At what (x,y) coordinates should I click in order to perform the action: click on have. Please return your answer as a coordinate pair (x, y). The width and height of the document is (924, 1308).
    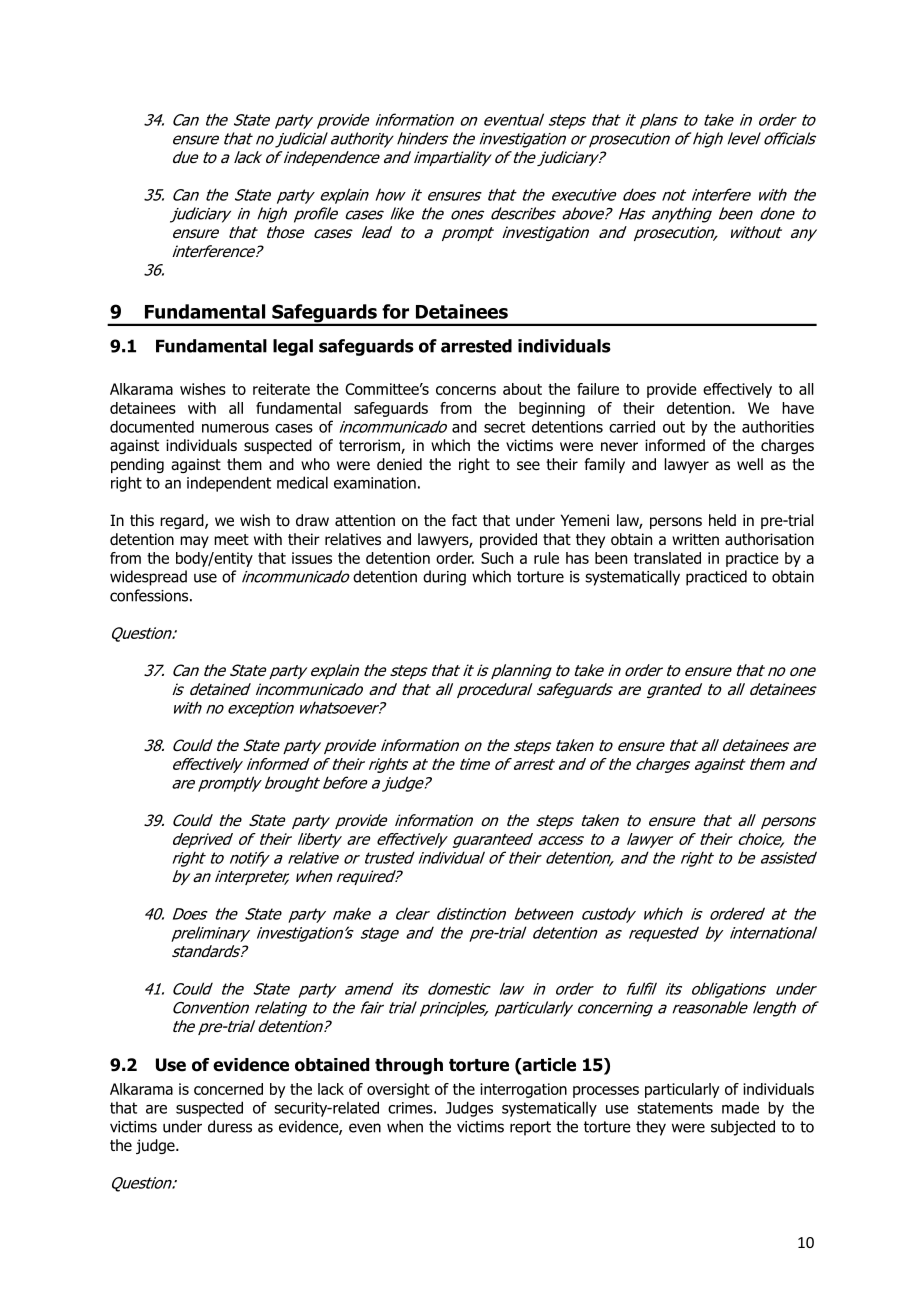
    Looking at the image, I should click on (798, 408).
